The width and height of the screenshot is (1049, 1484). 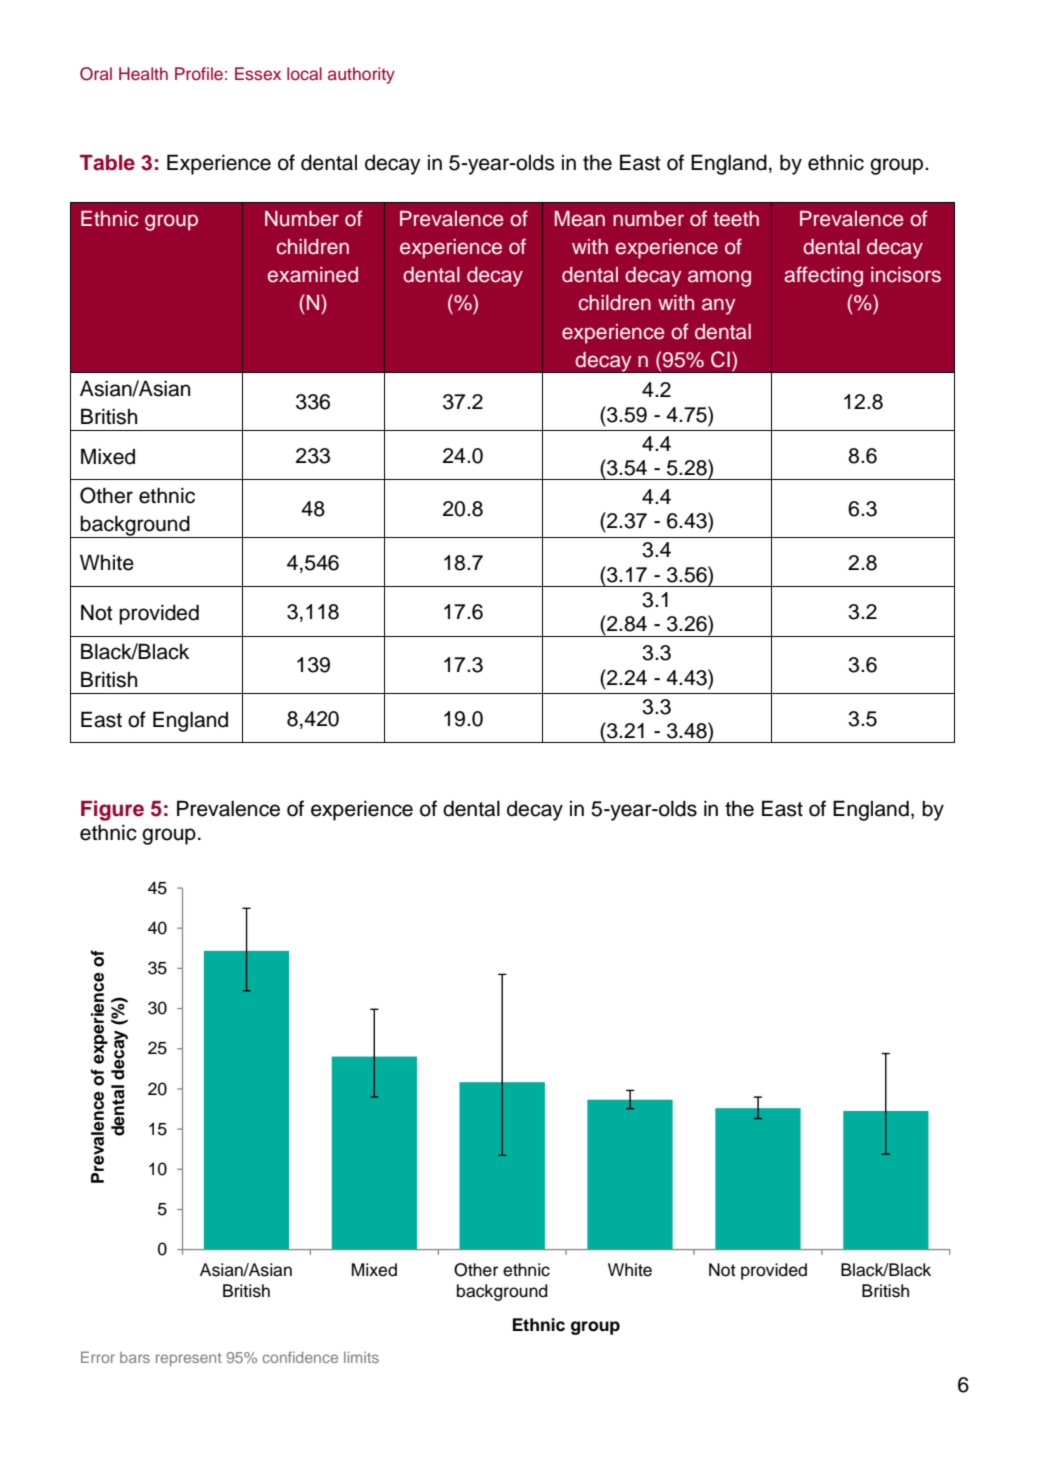 What do you see at coordinates (300, 1357) in the screenshot?
I see `confidence` at bounding box center [300, 1357].
